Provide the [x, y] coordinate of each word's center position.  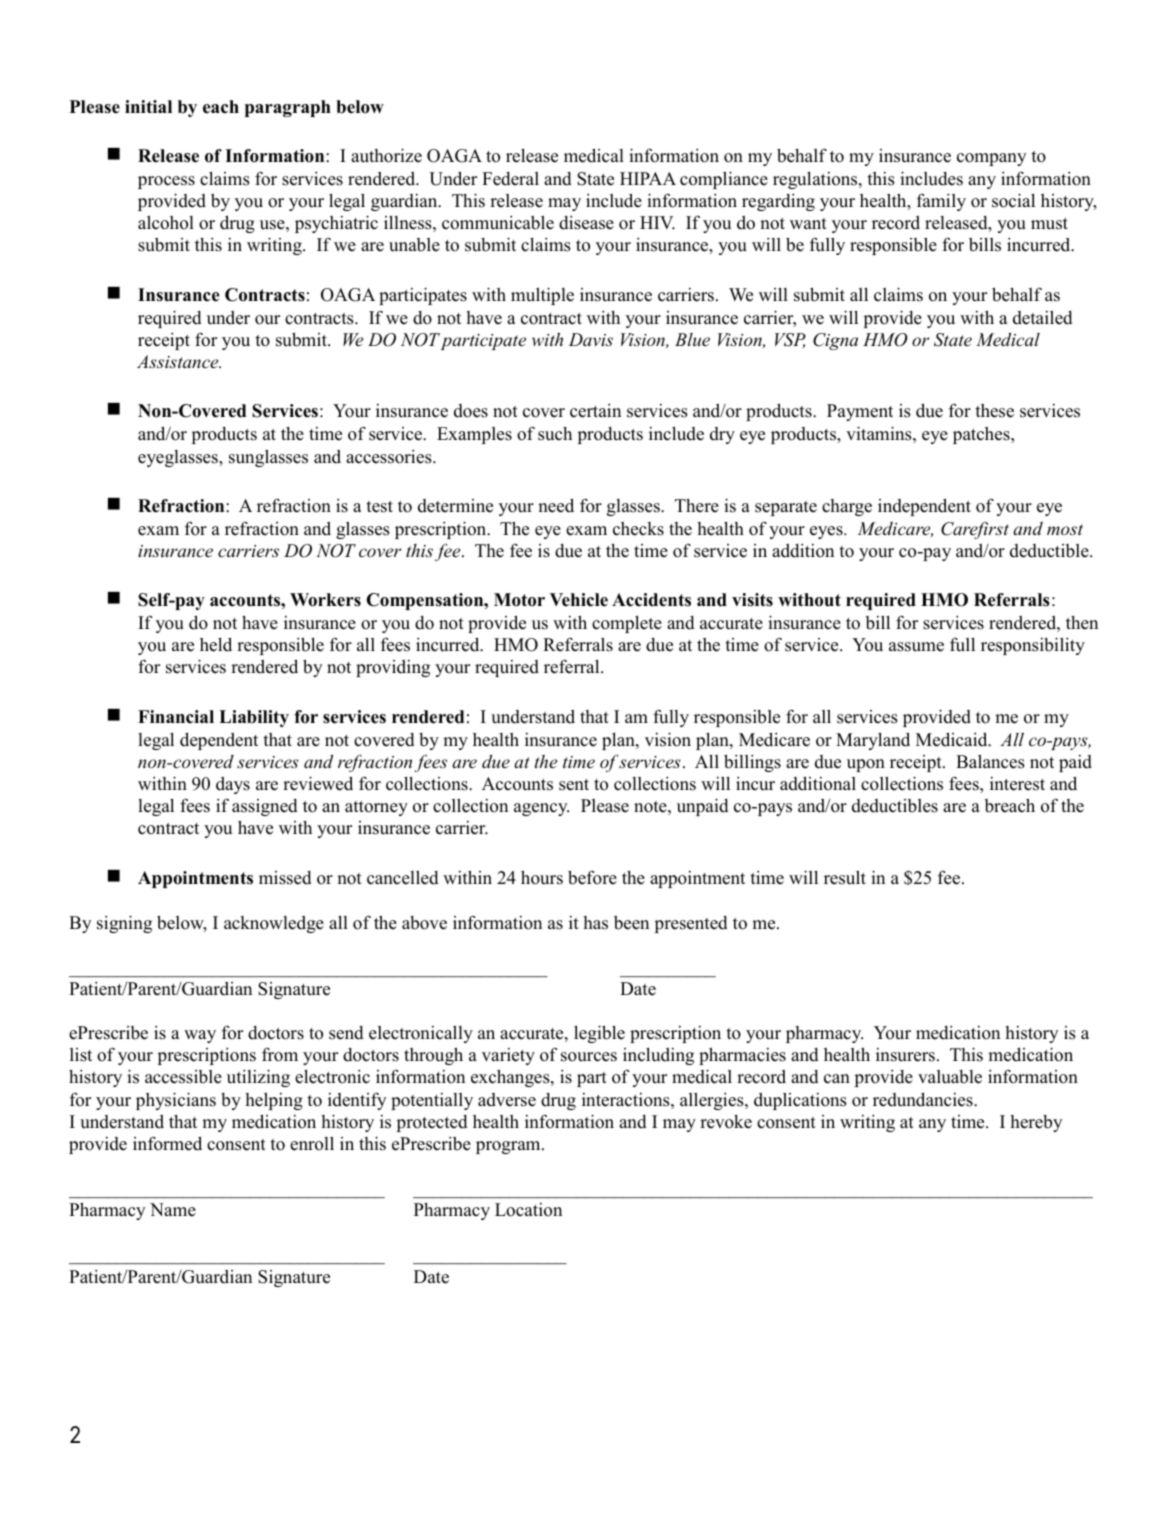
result [845, 877]
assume [916, 647]
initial [148, 106]
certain [595, 411]
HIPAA [648, 178]
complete [627, 624]
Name [173, 1210]
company [991, 159]
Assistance [179, 361]
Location [528, 1210]
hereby [1036, 1123]
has [595, 923]
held [216, 644]
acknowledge [274, 924]
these [994, 411]
